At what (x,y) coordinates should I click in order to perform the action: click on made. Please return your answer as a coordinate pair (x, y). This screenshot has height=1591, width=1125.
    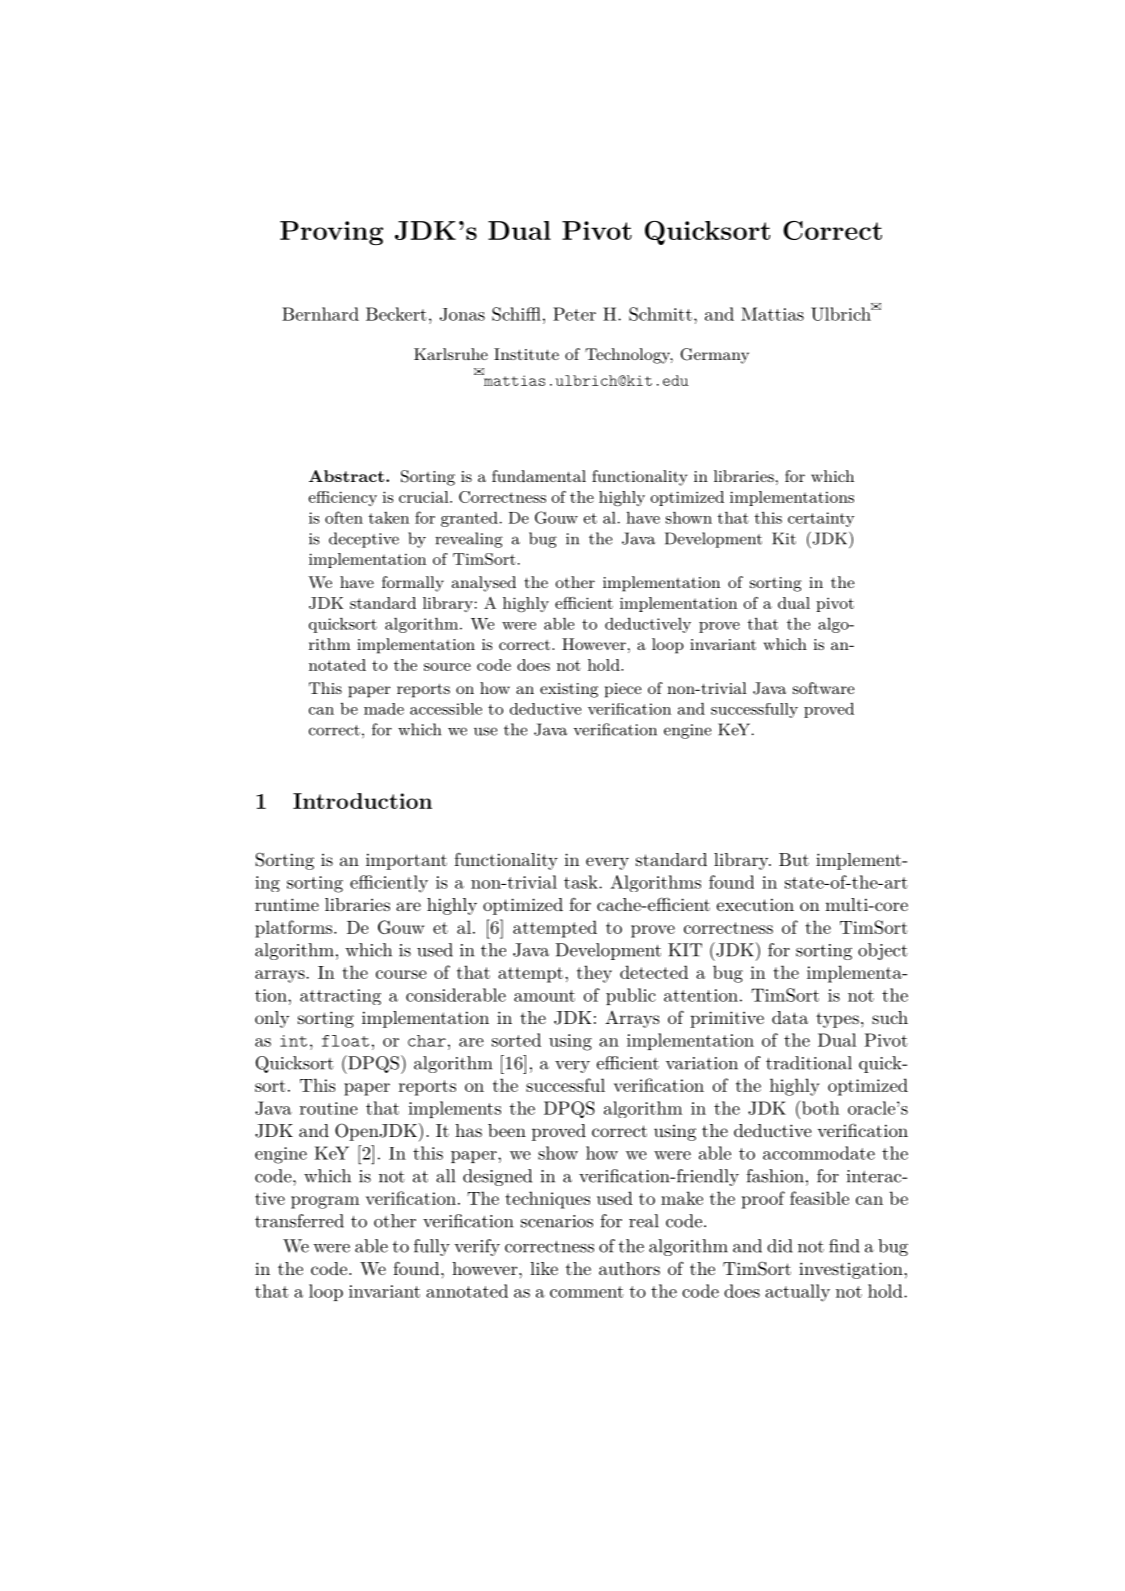
    Looking at the image, I should click on (384, 709).
